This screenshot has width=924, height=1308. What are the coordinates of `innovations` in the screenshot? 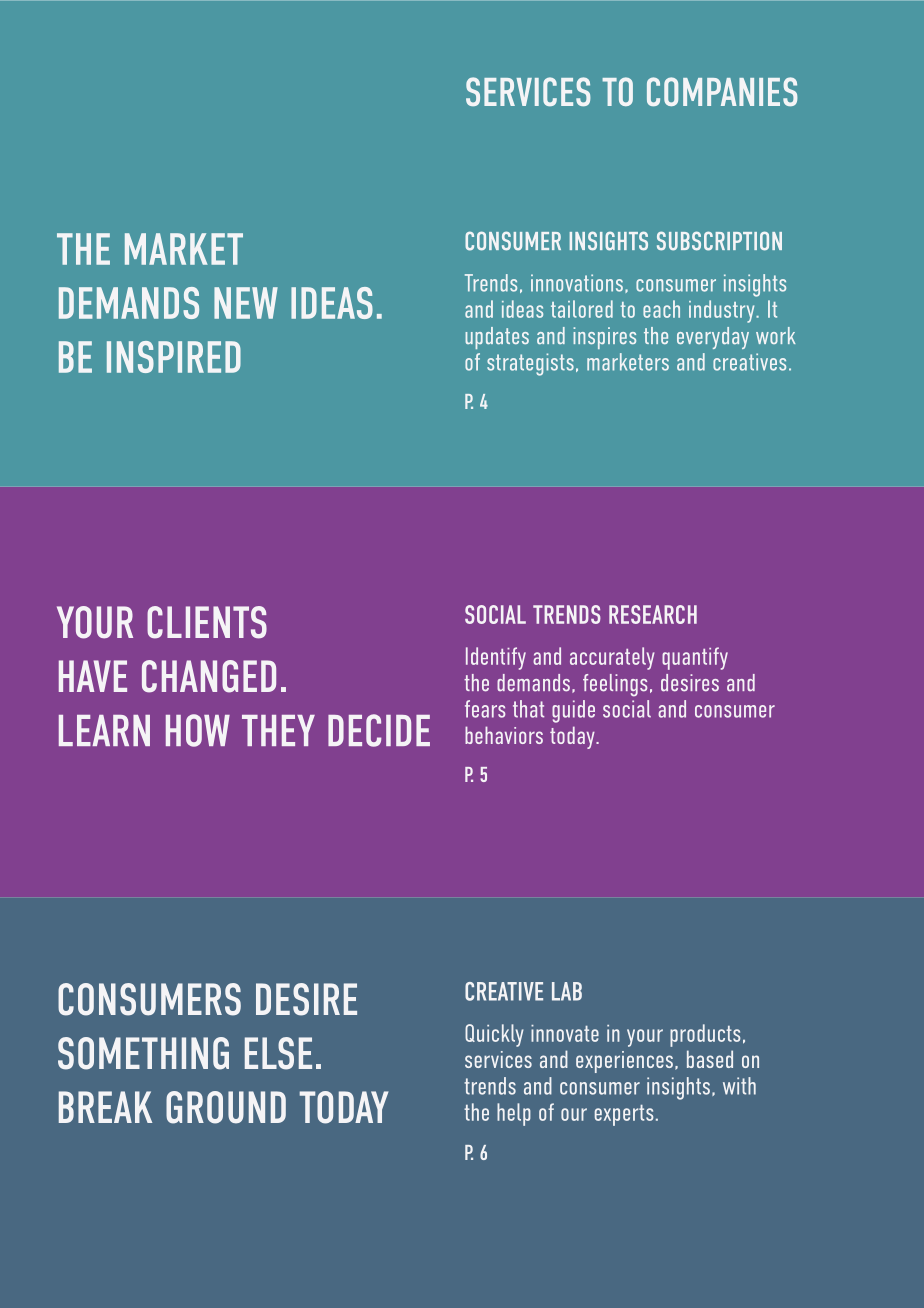 It's located at (577, 283).
